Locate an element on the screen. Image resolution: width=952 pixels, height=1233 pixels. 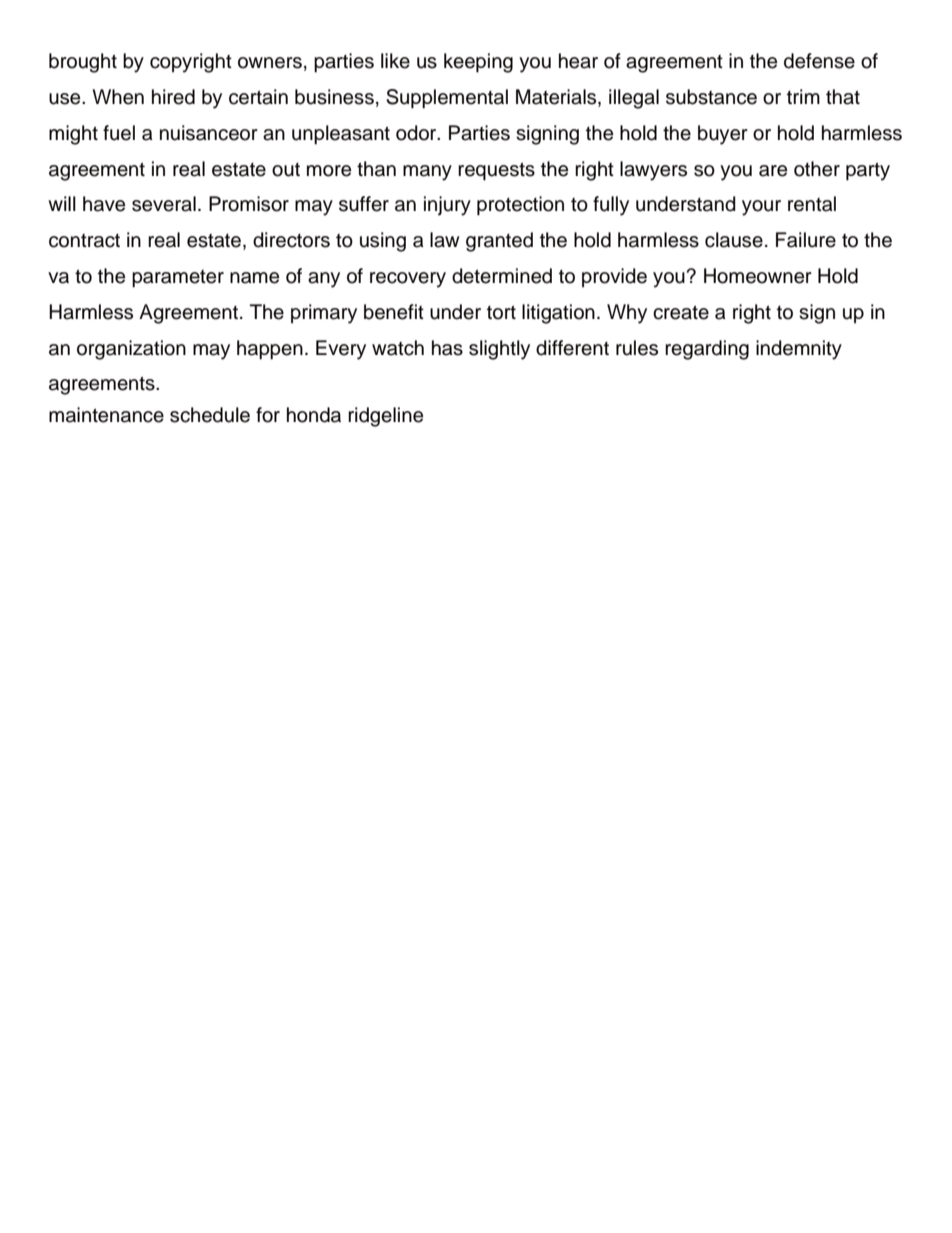
brought is located at coordinates (83, 63).
